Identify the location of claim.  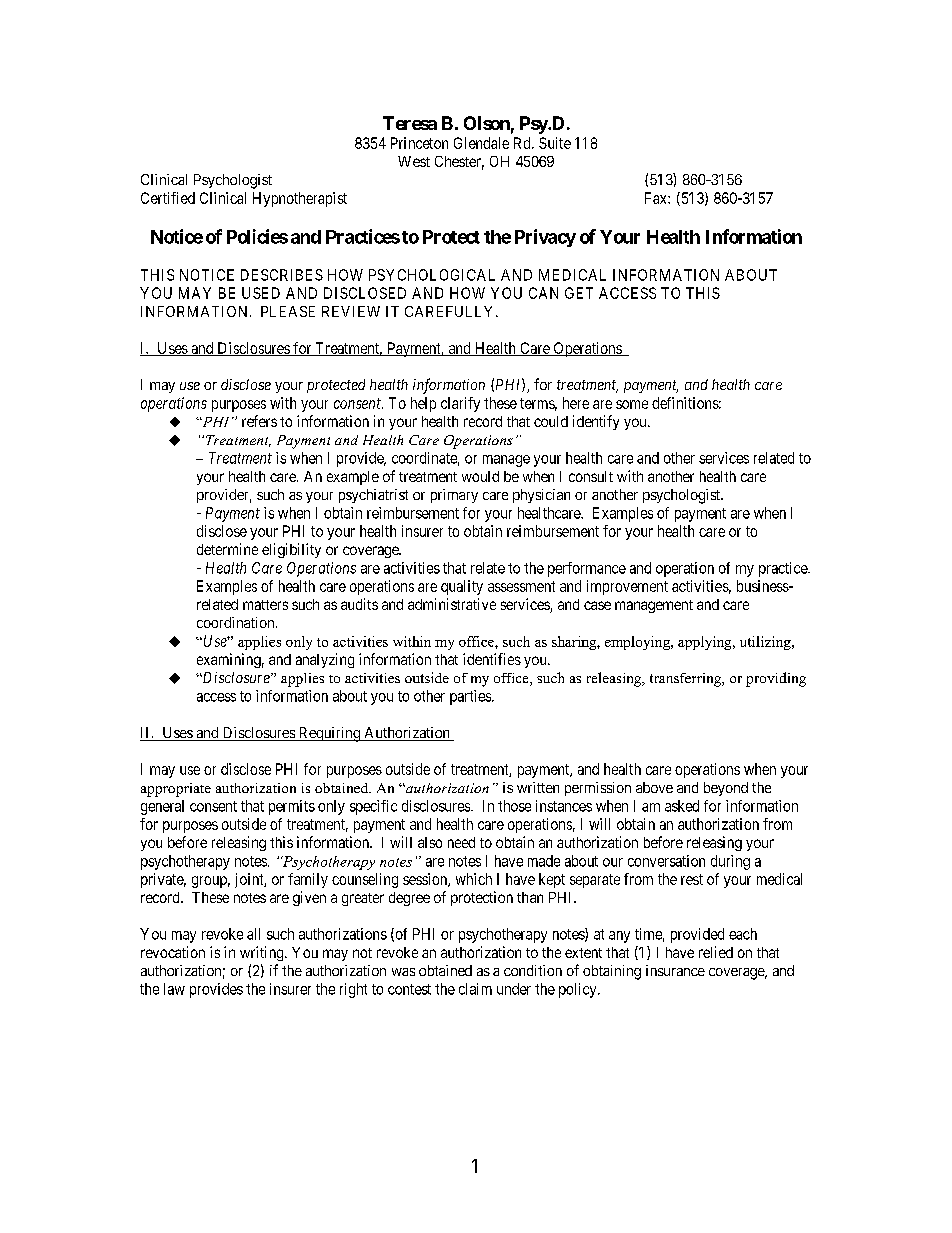
(475, 989).
